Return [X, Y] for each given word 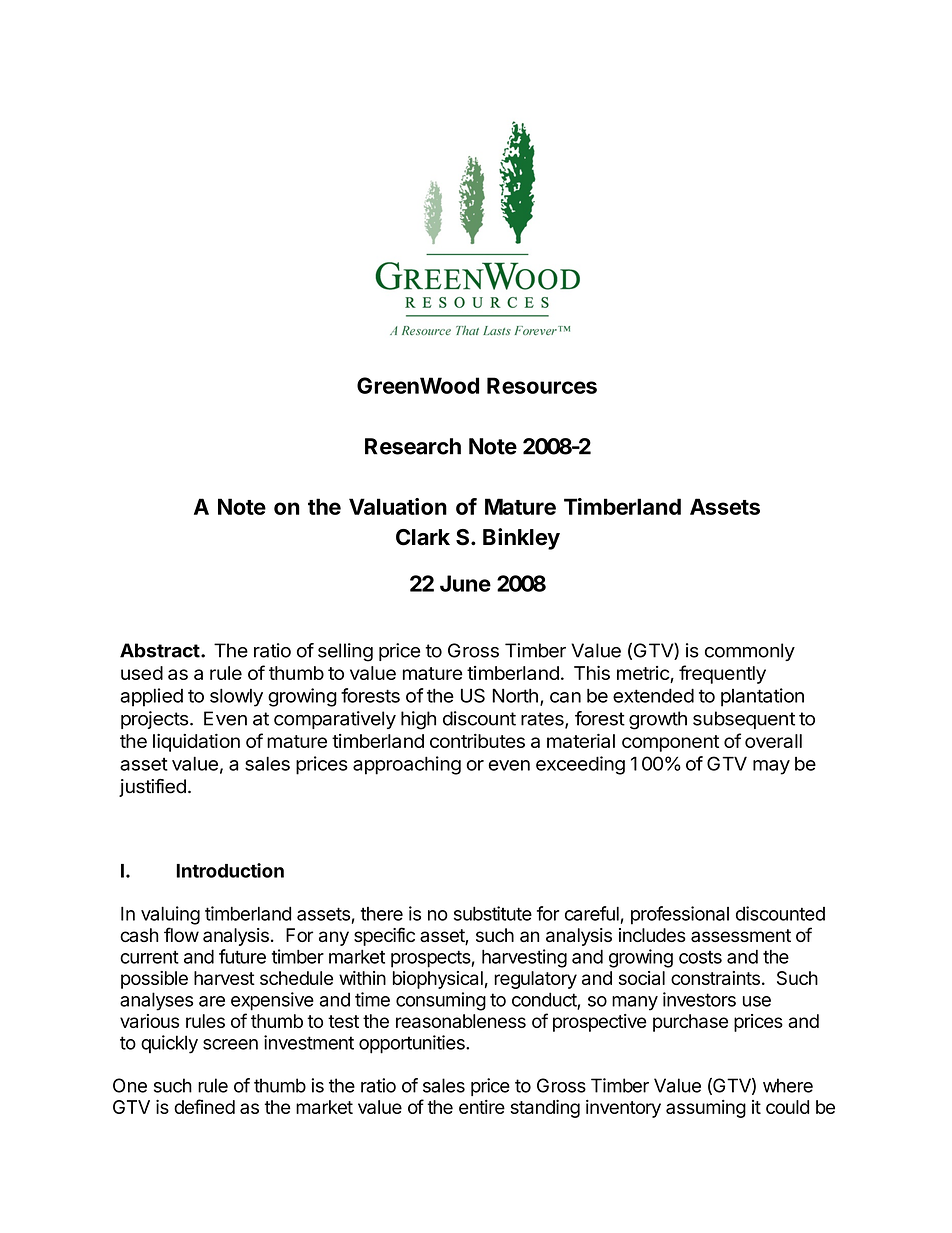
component [670, 743]
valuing [170, 915]
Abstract [160, 650]
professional [680, 915]
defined [204, 1106]
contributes [477, 741]
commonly [750, 652]
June [465, 583]
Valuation [398, 506]
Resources [542, 385]
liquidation [196, 743]
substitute [493, 913]
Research [413, 446]
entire [482, 1107]
